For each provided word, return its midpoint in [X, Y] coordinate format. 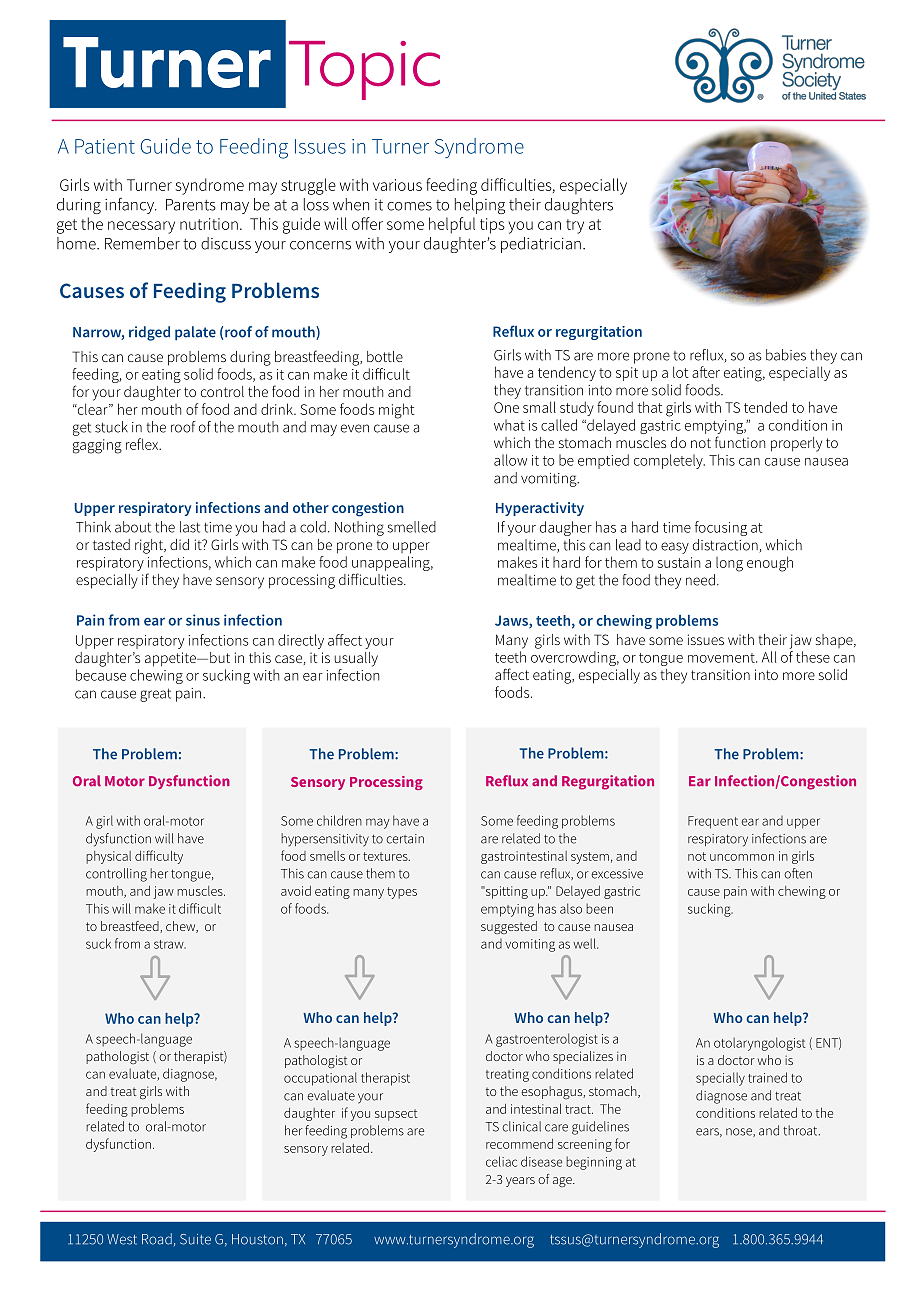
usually [356, 659]
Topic [364, 70]
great [155, 695]
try [575, 226]
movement [722, 658]
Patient [105, 146]
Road [157, 1239]
